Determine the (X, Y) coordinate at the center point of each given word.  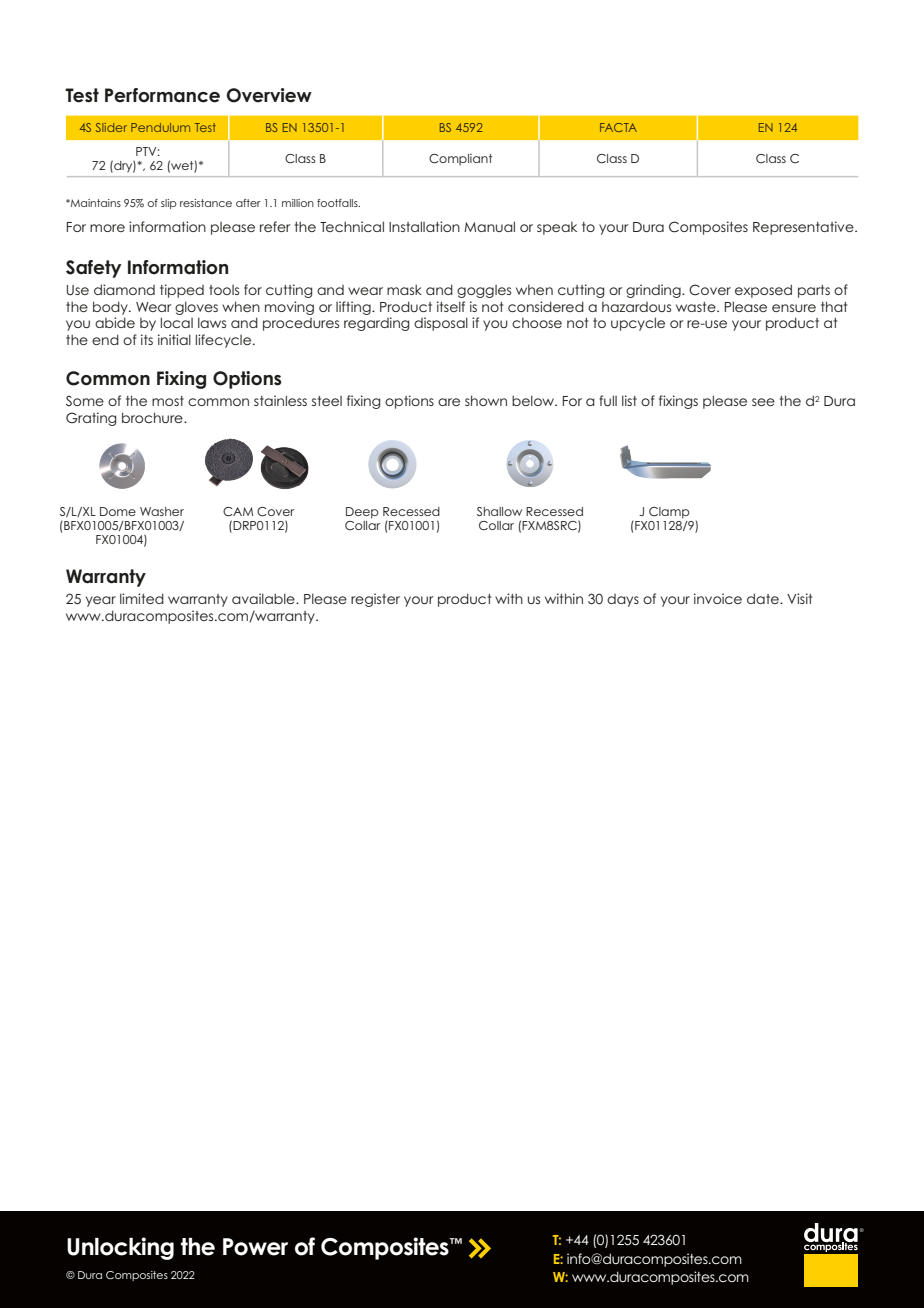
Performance (162, 95)
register (375, 600)
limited (142, 598)
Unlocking (120, 1248)
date (764, 598)
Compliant (460, 160)
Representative (804, 228)
